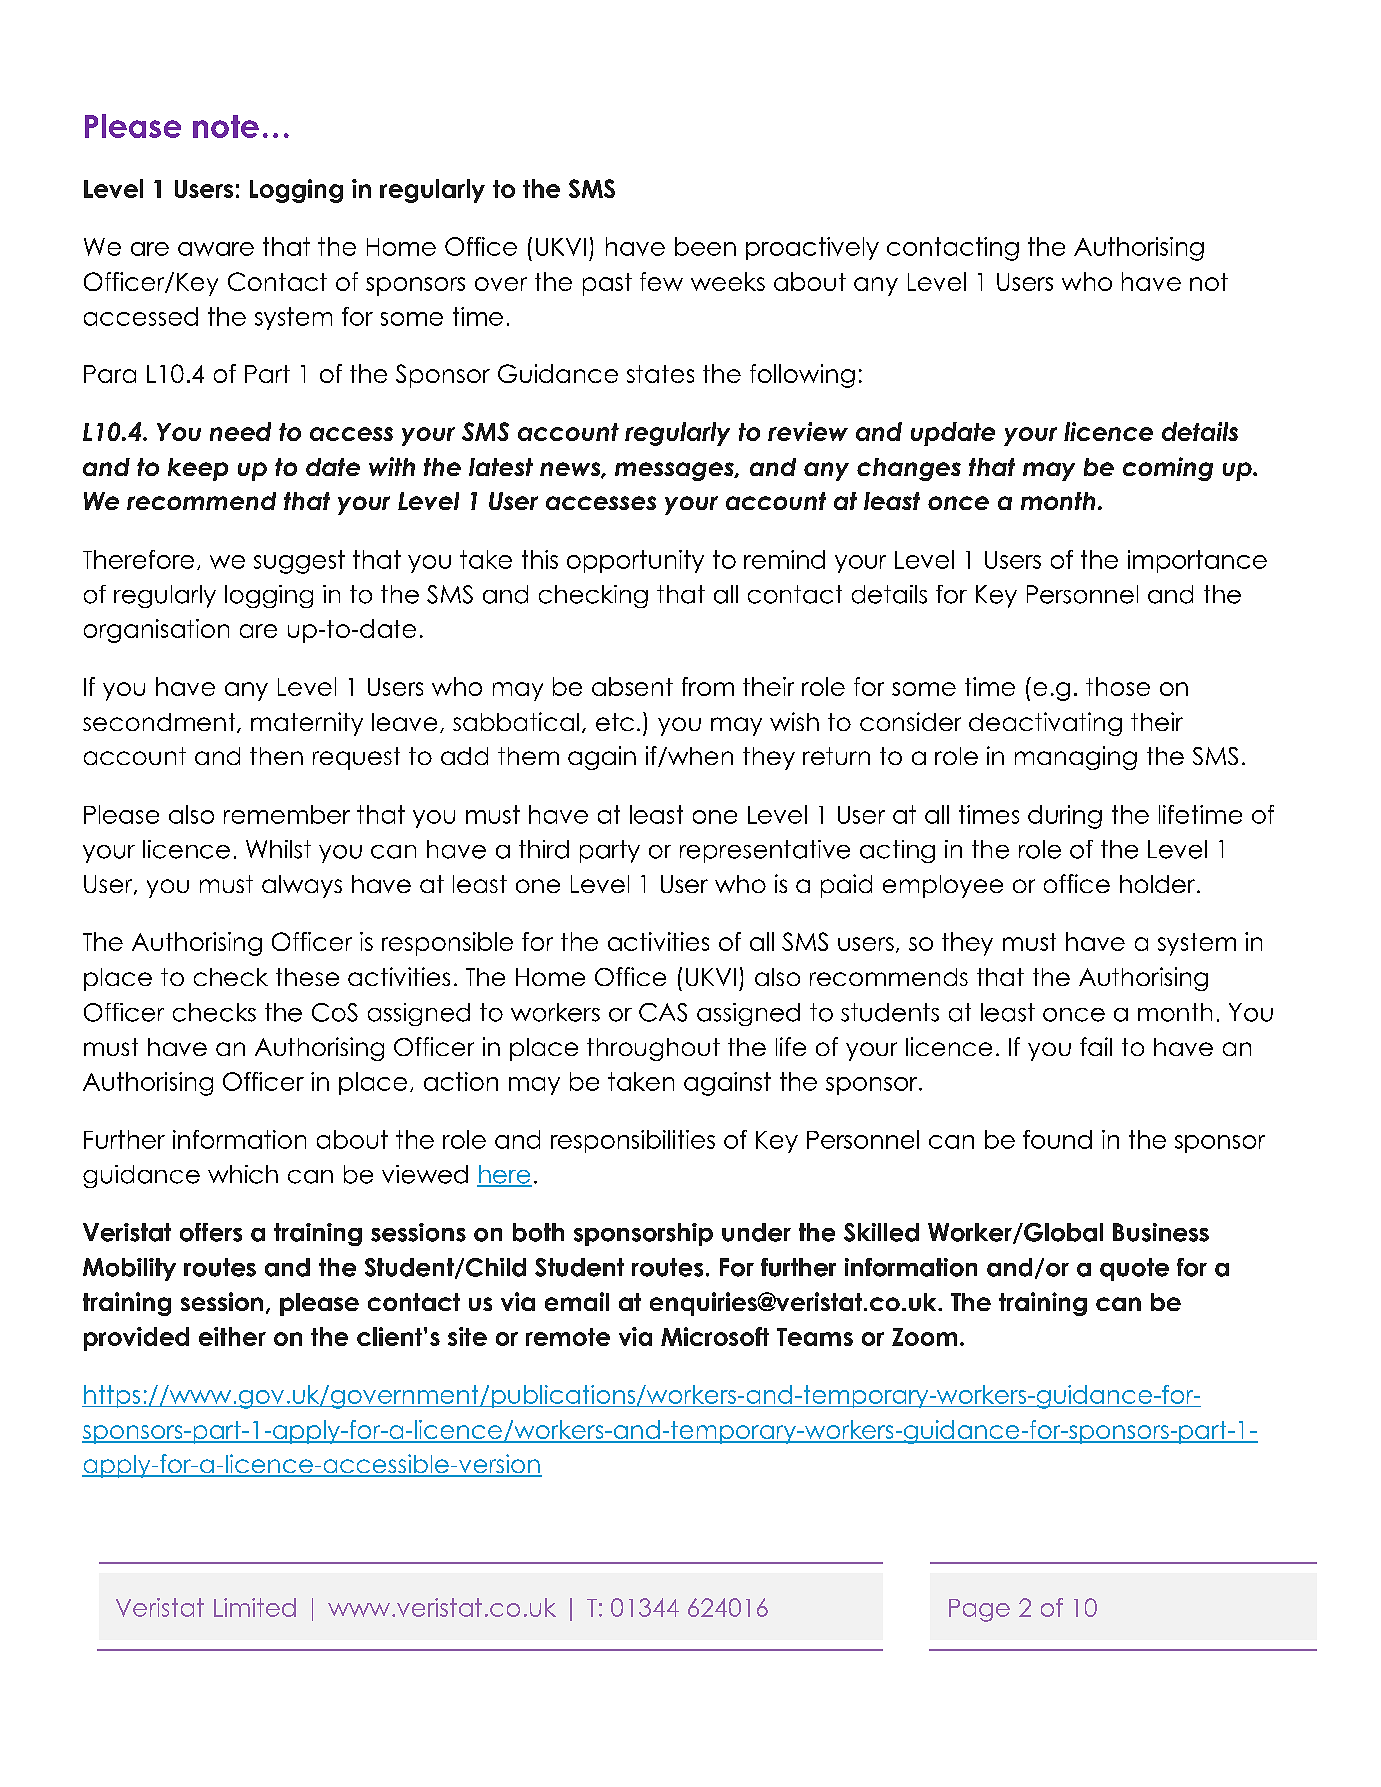  What do you see at coordinates (1057, 1139) in the image?
I see `found` at bounding box center [1057, 1139].
